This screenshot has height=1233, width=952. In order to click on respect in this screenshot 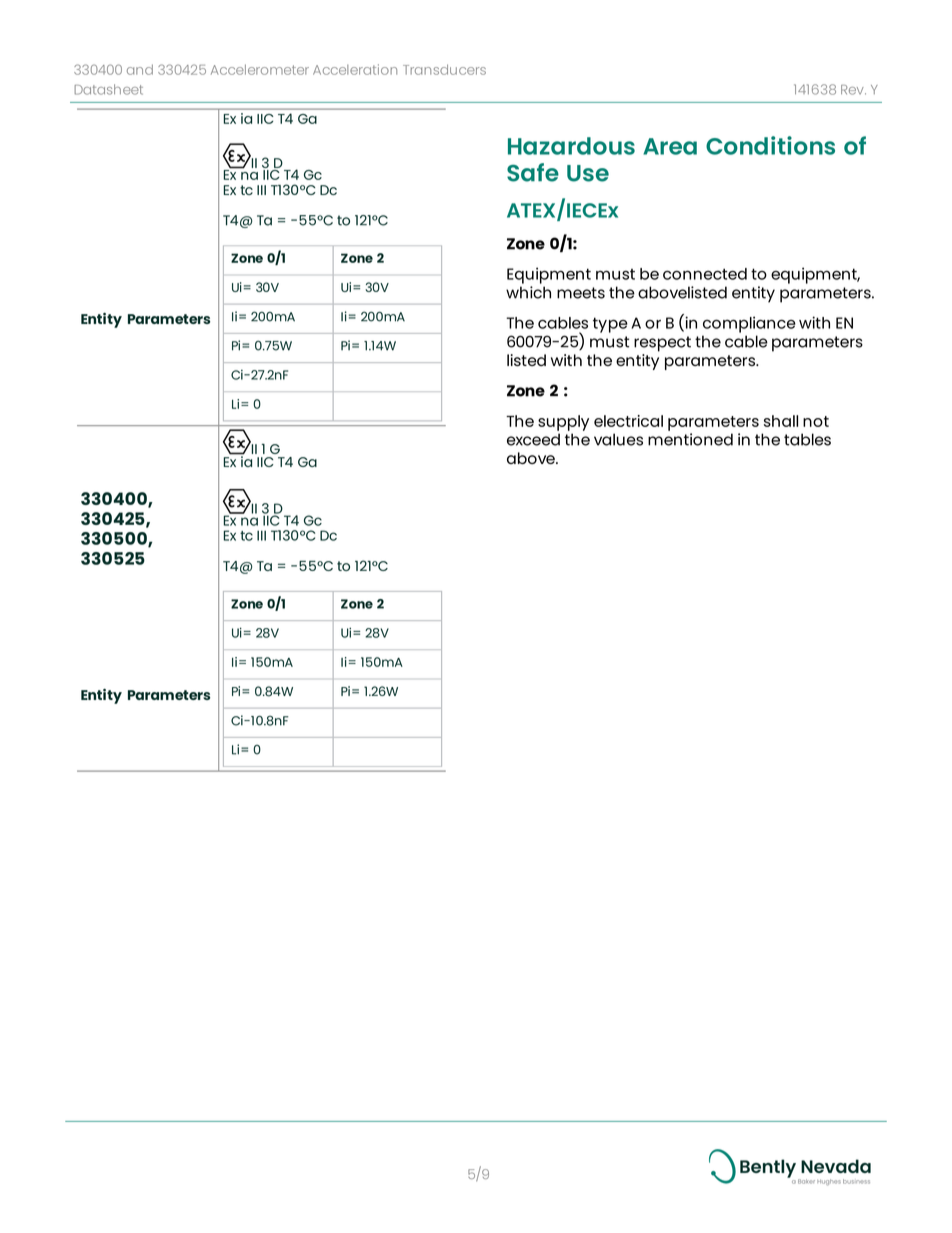, I will do `click(662, 344)`.
